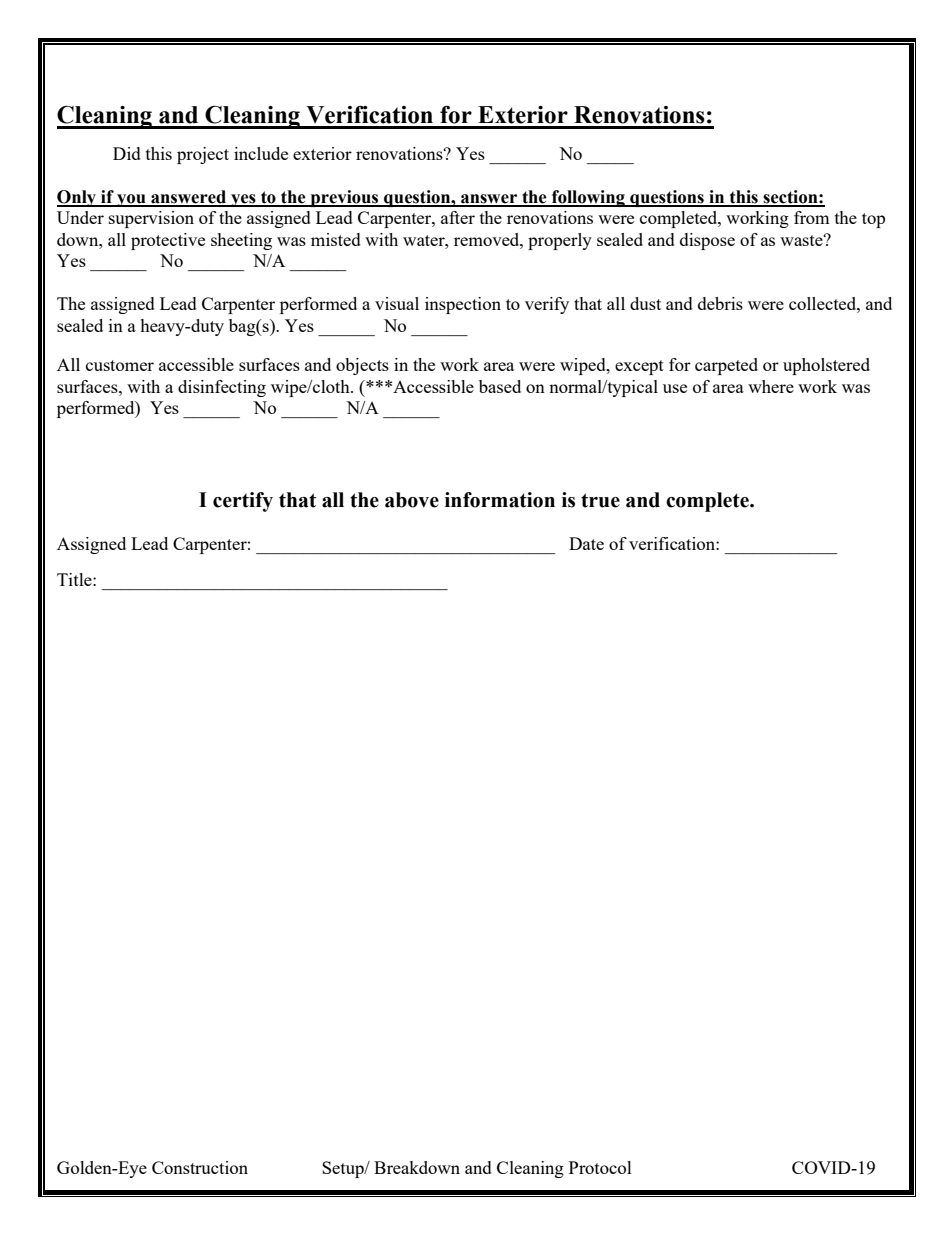 This document has width=952, height=1233. Describe the element at coordinates (200, 1167) in the document. I see `Construction` at that location.
